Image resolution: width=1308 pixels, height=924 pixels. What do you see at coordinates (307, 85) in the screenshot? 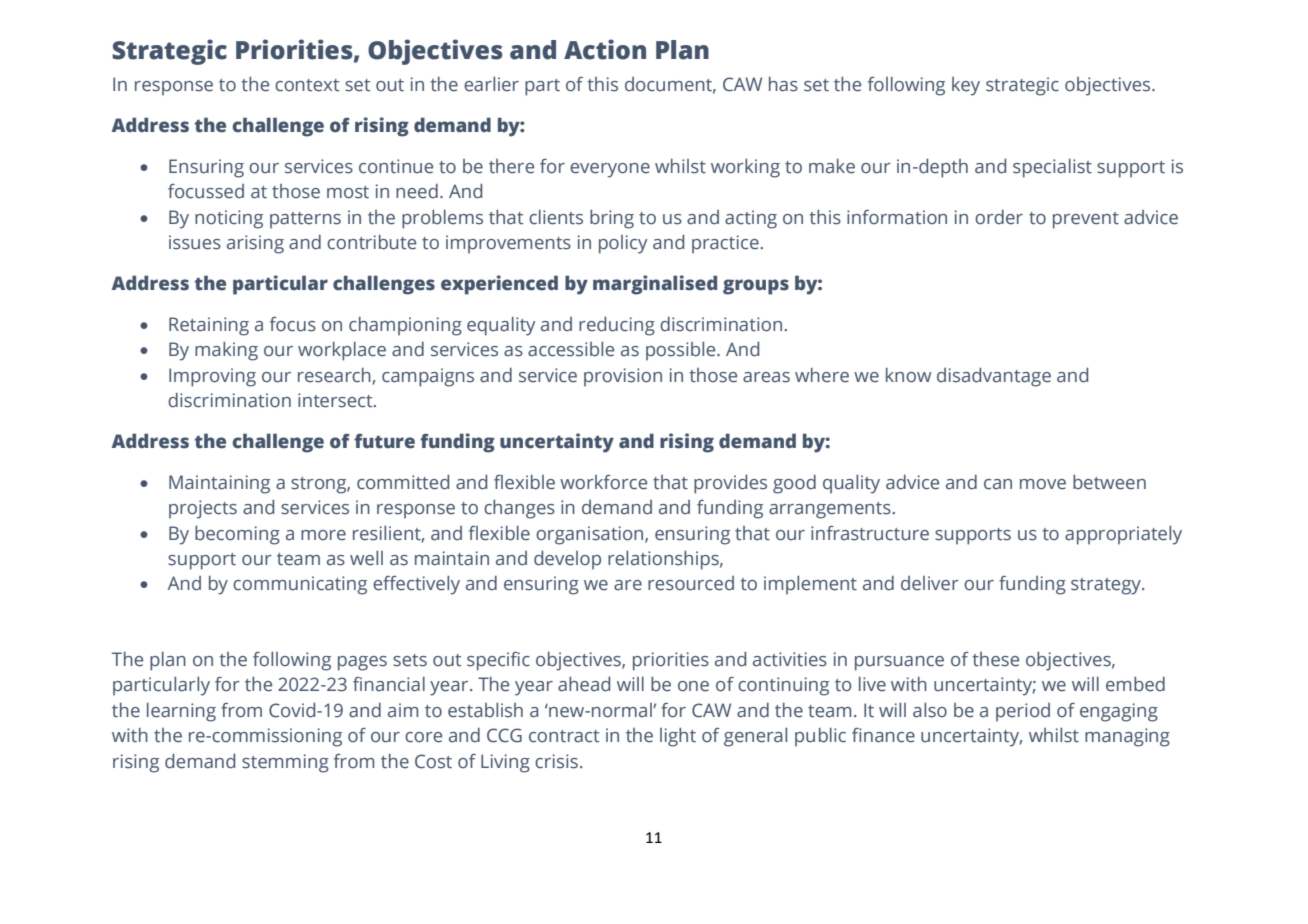
I see `context` at bounding box center [307, 85].
